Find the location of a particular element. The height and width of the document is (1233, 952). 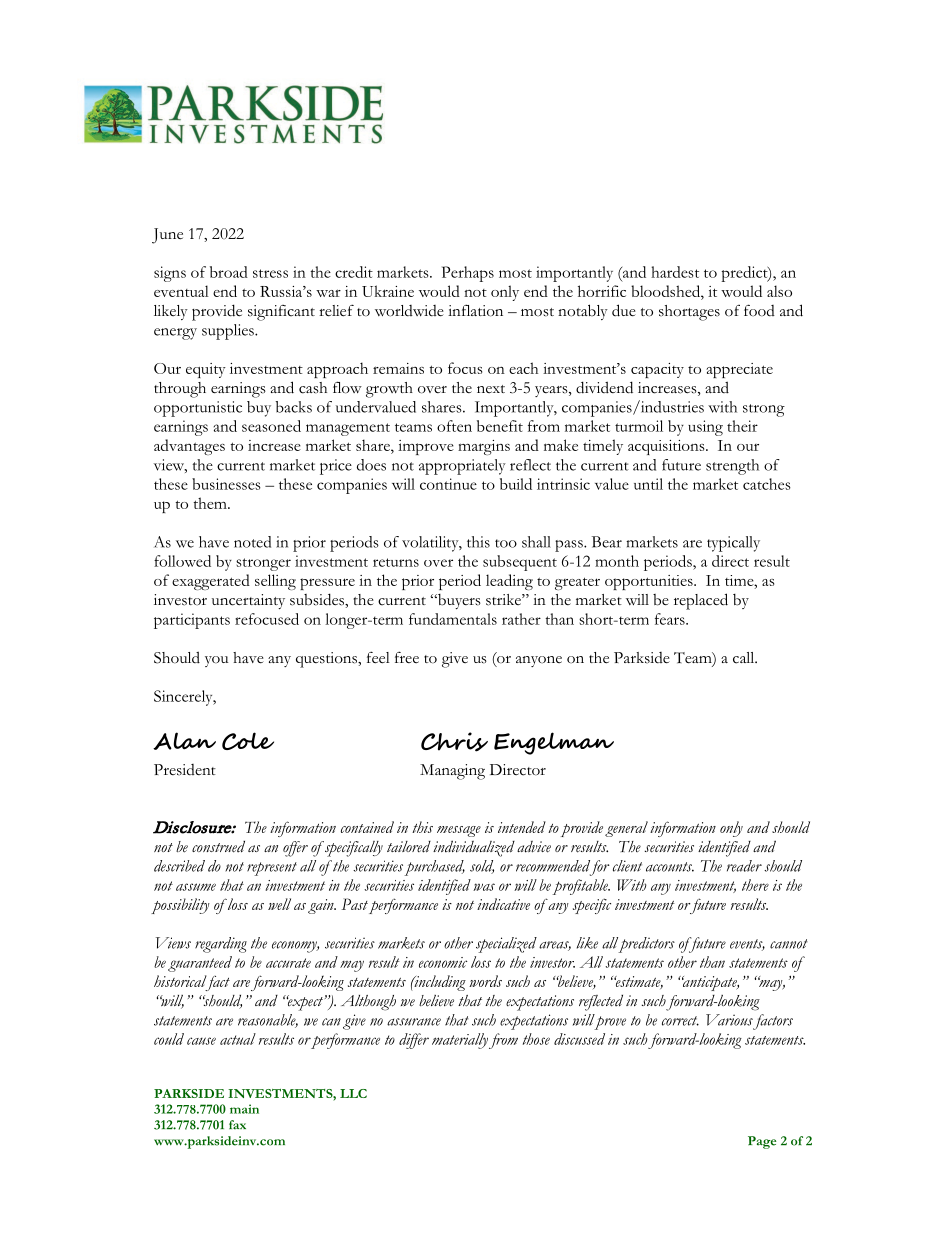

Perhaps is located at coordinates (468, 274).
